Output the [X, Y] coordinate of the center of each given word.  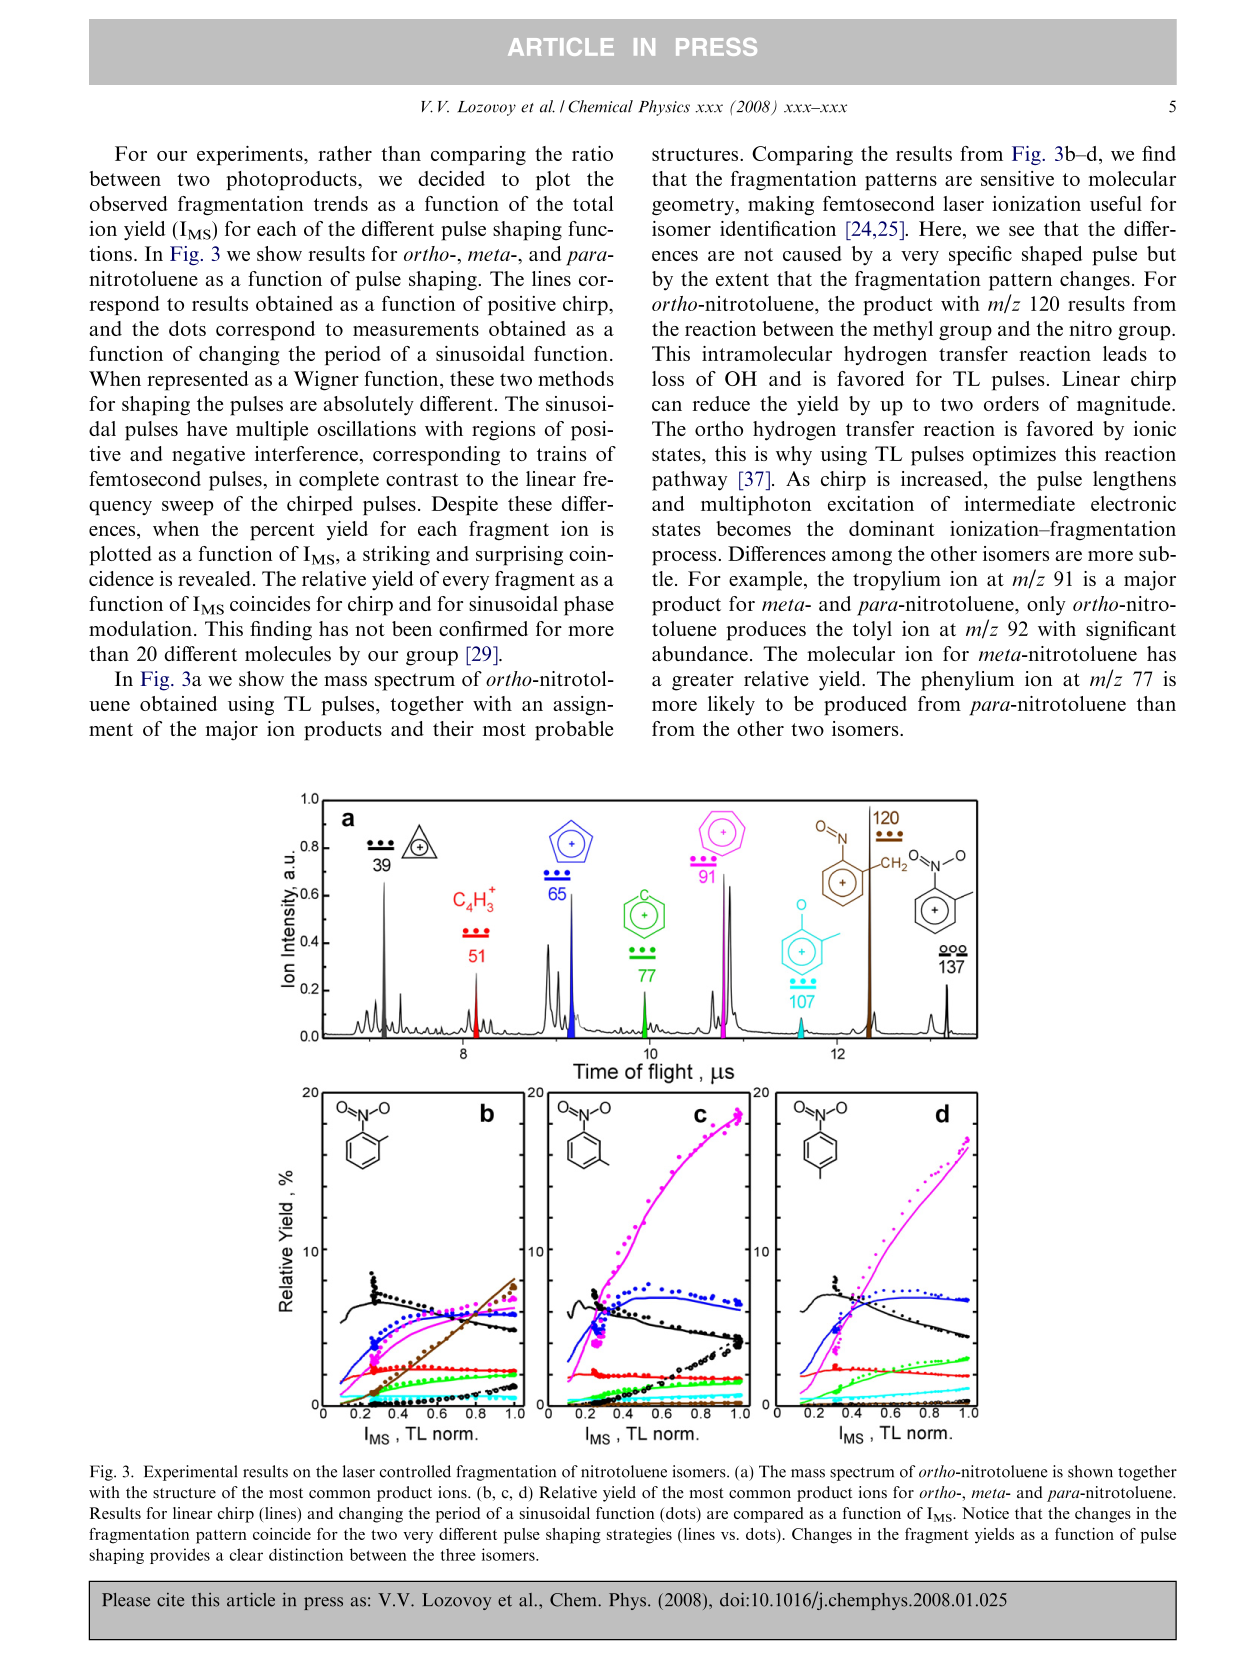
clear [246, 1554]
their [453, 728]
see [1021, 231]
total [593, 203]
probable [574, 731]
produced [865, 706]
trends [341, 203]
